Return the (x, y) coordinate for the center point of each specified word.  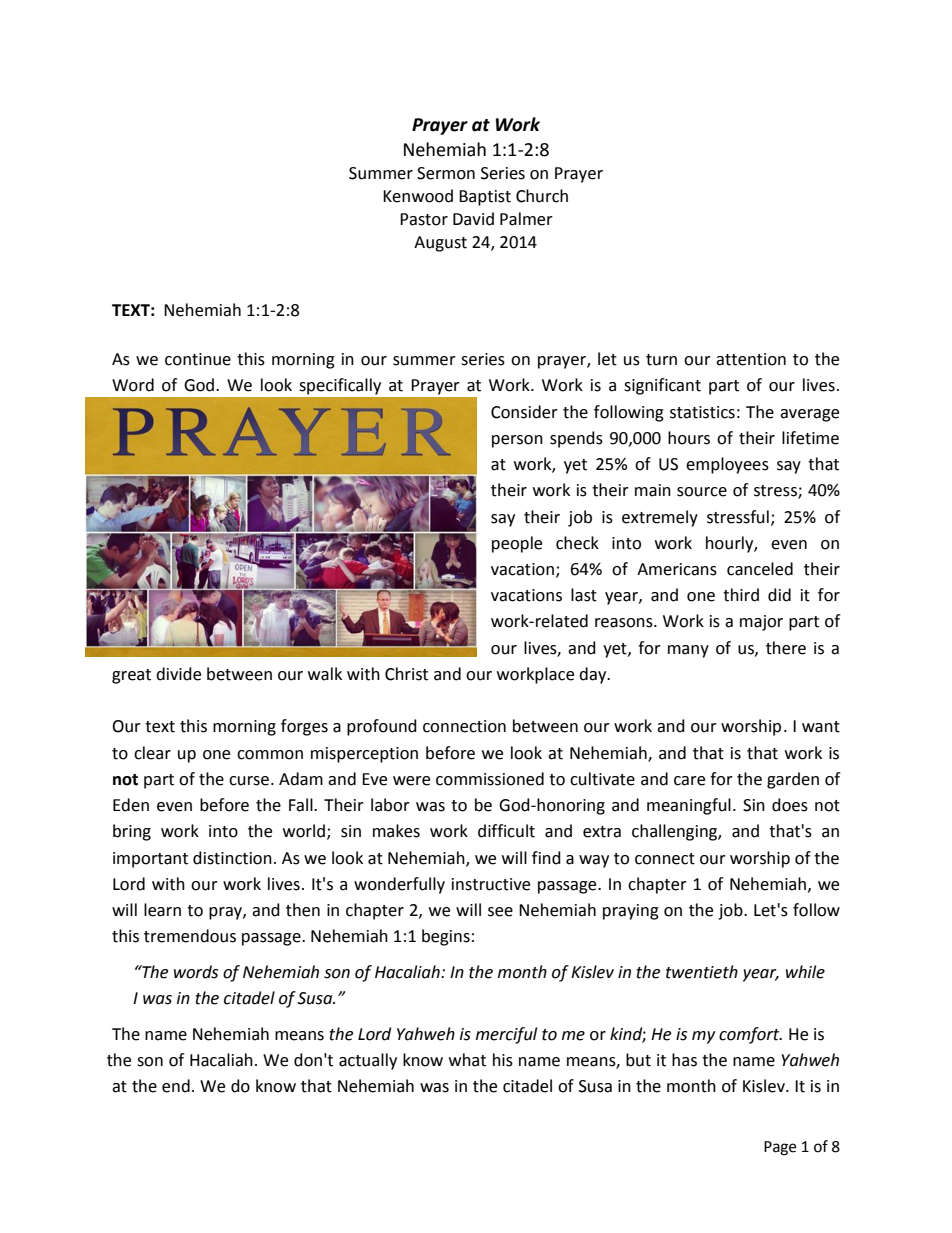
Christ (406, 674)
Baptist (485, 198)
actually (368, 1061)
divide (178, 674)
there (786, 648)
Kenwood (418, 196)
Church (542, 196)
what (467, 1060)
